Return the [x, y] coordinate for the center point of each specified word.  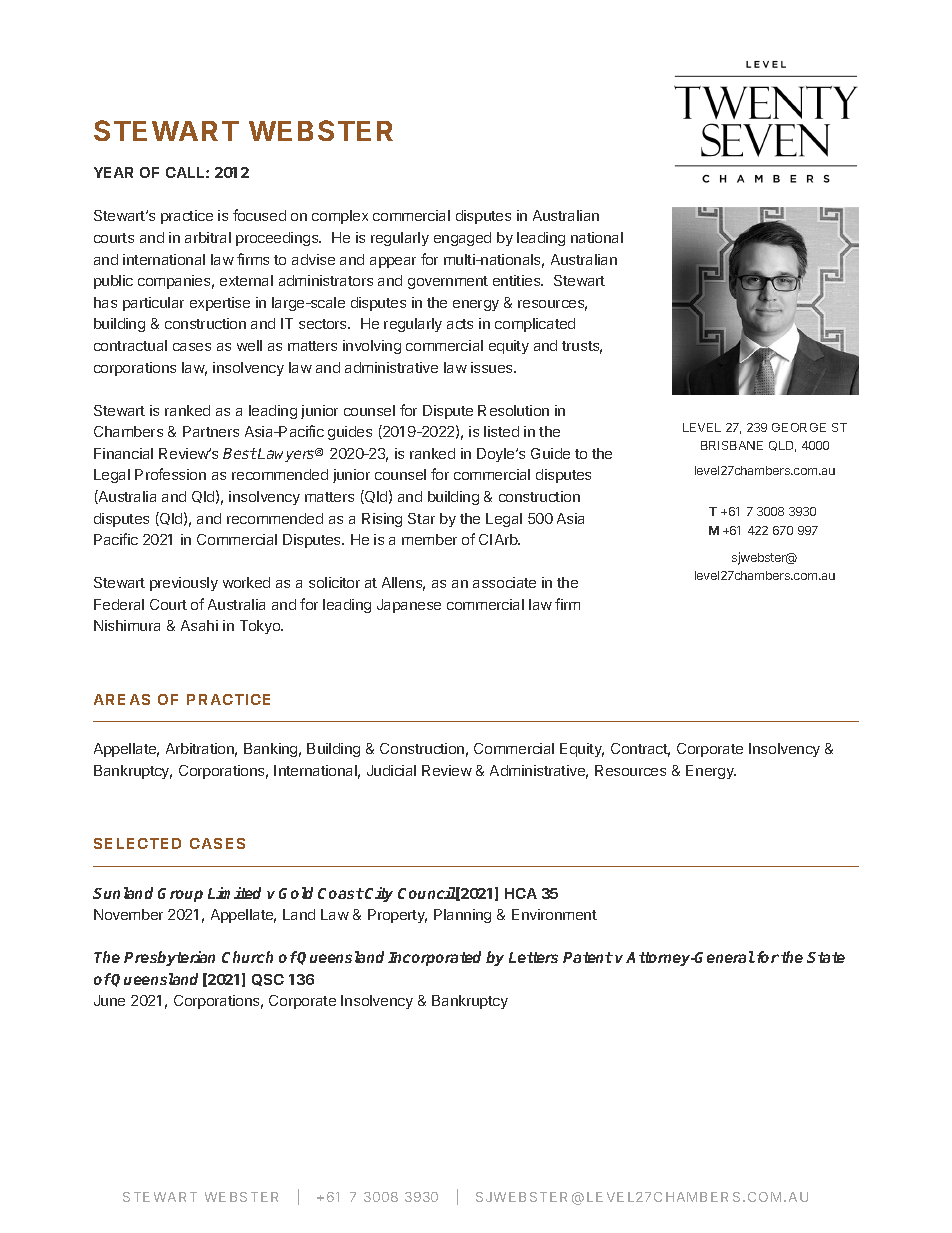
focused [259, 215]
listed [501, 431]
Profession [170, 474]
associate [504, 582]
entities [518, 280]
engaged [462, 239]
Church [247, 957]
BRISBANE [732, 445]
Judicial [391, 770]
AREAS [122, 699]
